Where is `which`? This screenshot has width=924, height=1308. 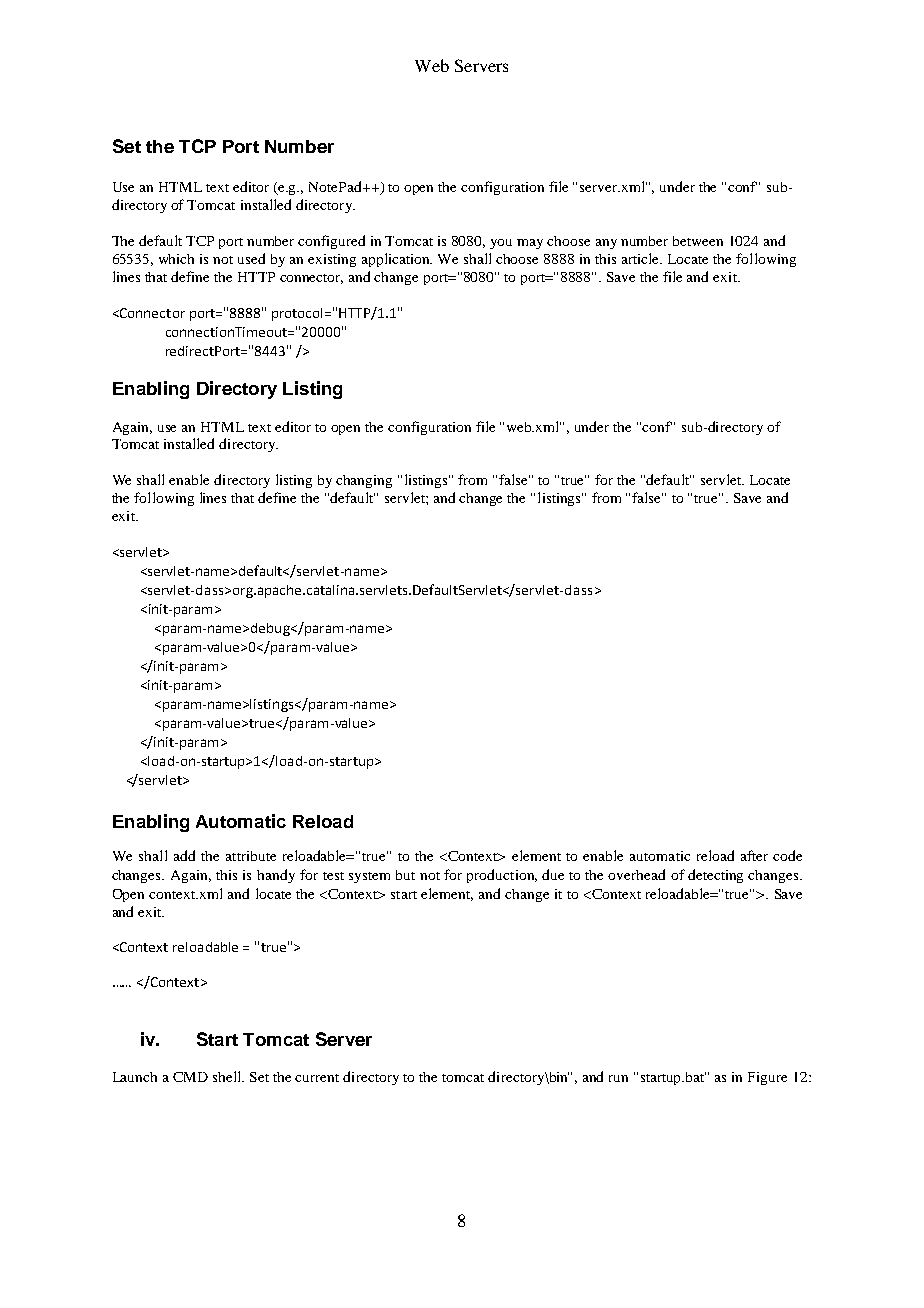 which is located at coordinates (176, 259).
